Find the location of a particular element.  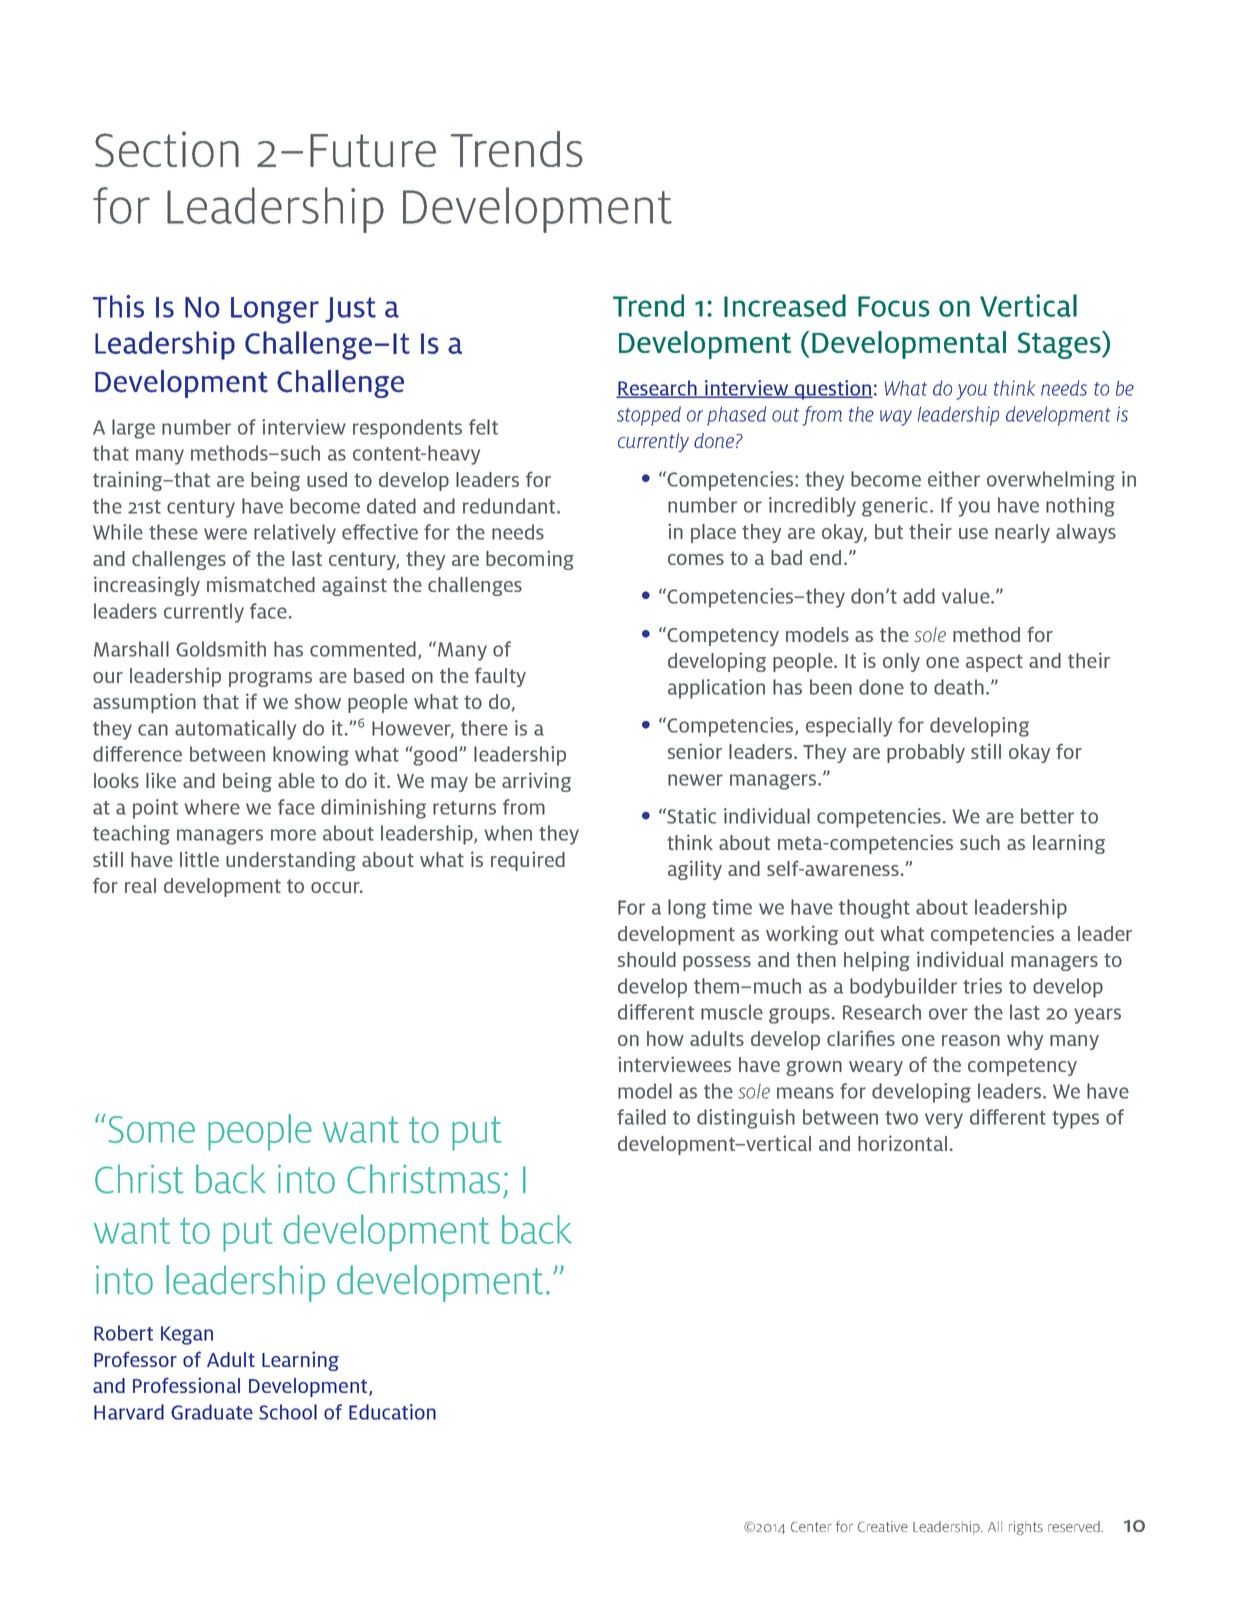

Increased is located at coordinates (785, 305).
